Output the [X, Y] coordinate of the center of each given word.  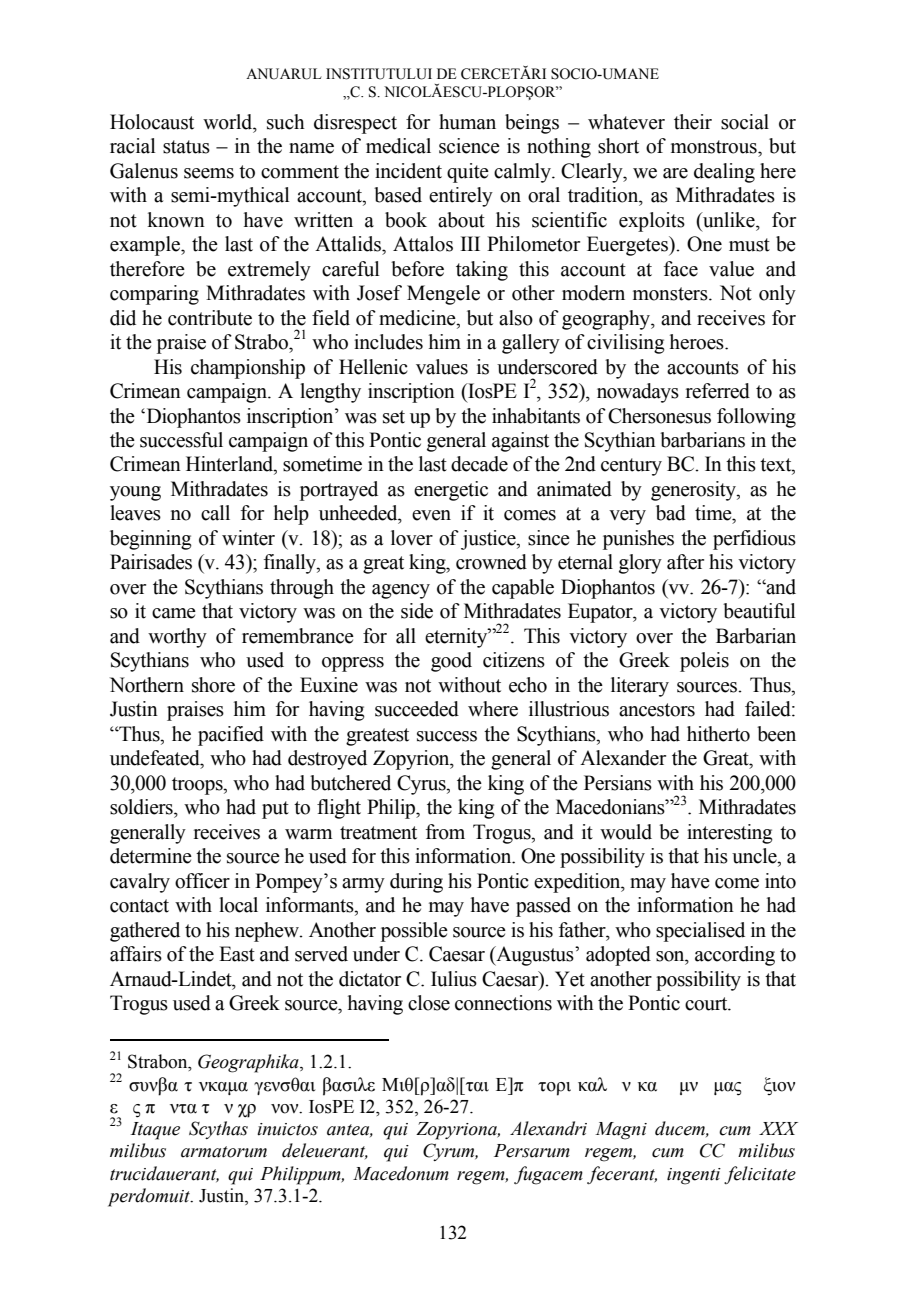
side [417, 611]
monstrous [715, 147]
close [429, 1003]
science [469, 146]
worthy [177, 638]
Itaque [155, 1131]
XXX [778, 1128]
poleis [704, 662]
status [186, 147]
